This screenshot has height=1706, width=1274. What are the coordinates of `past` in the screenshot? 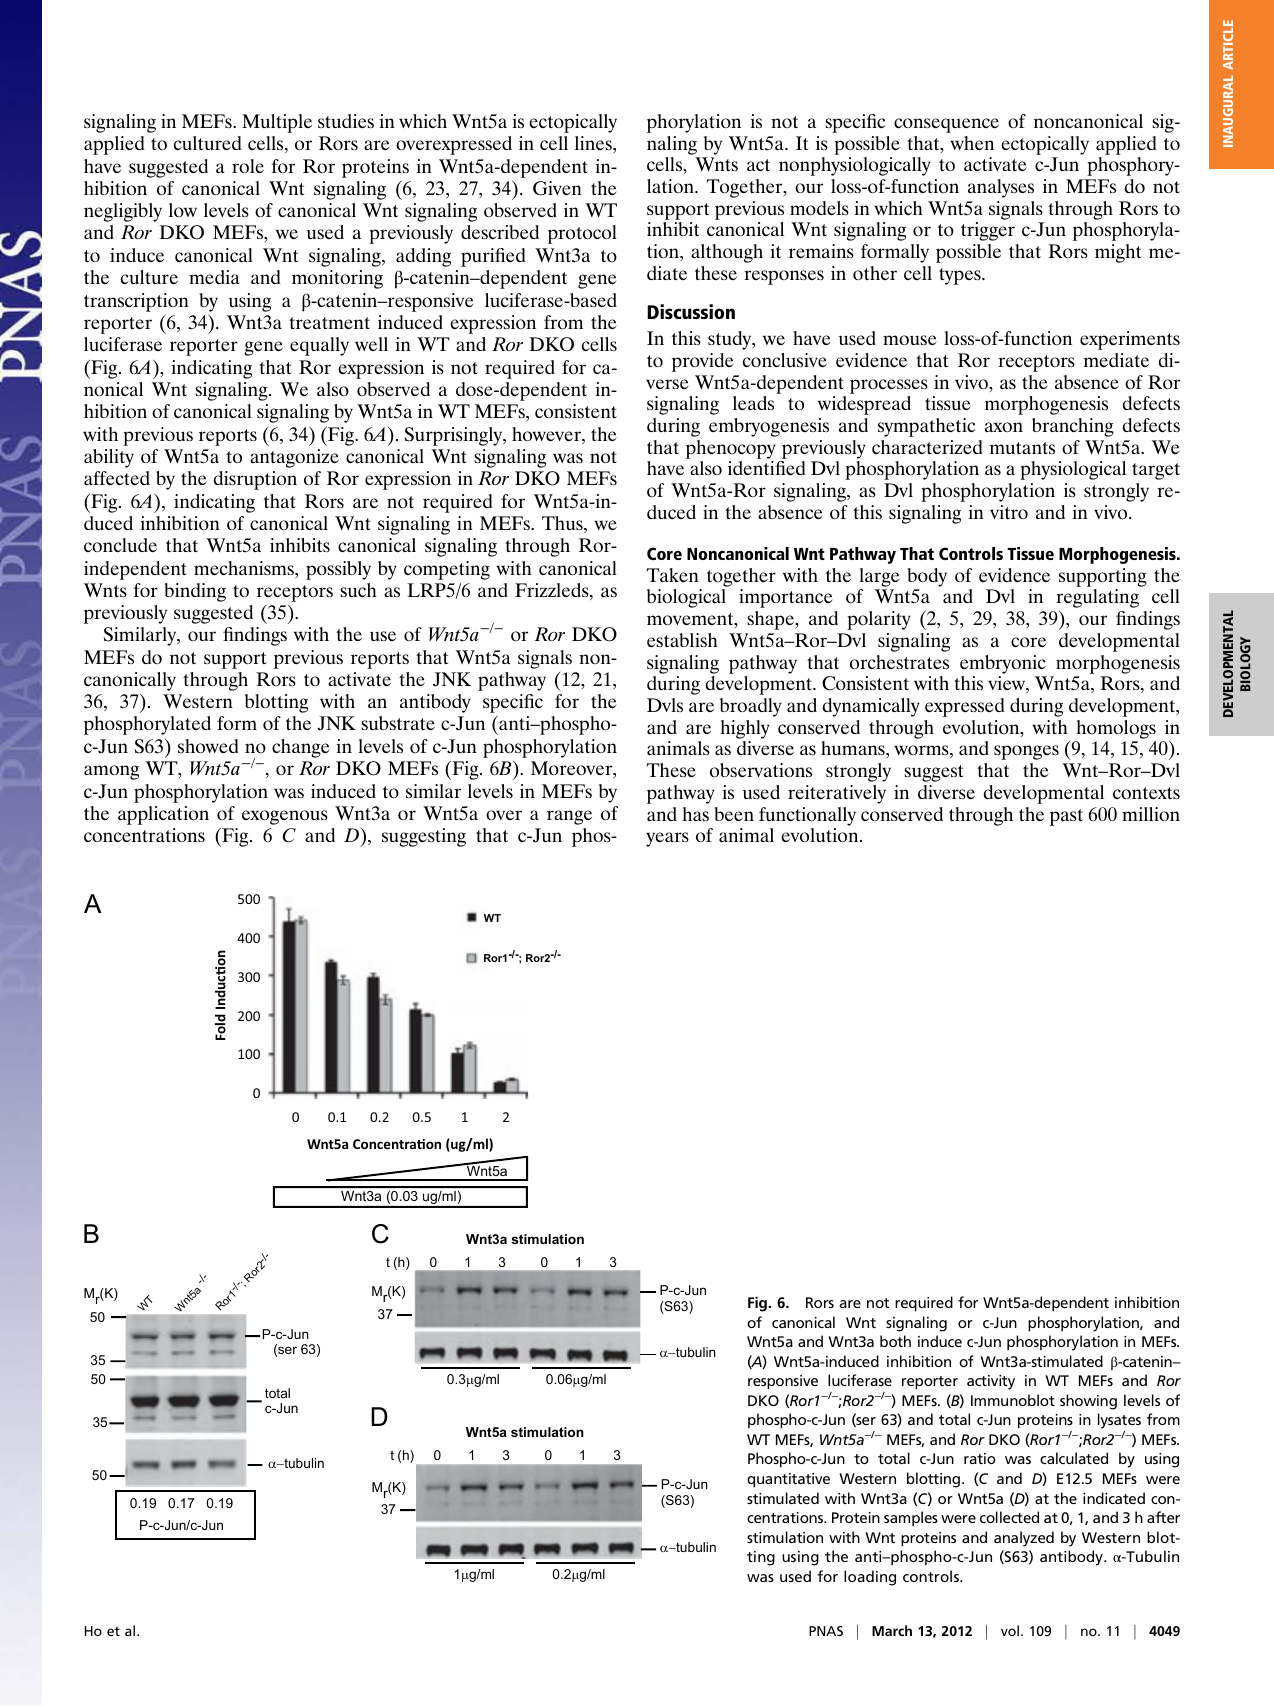 It's located at (1066, 817).
